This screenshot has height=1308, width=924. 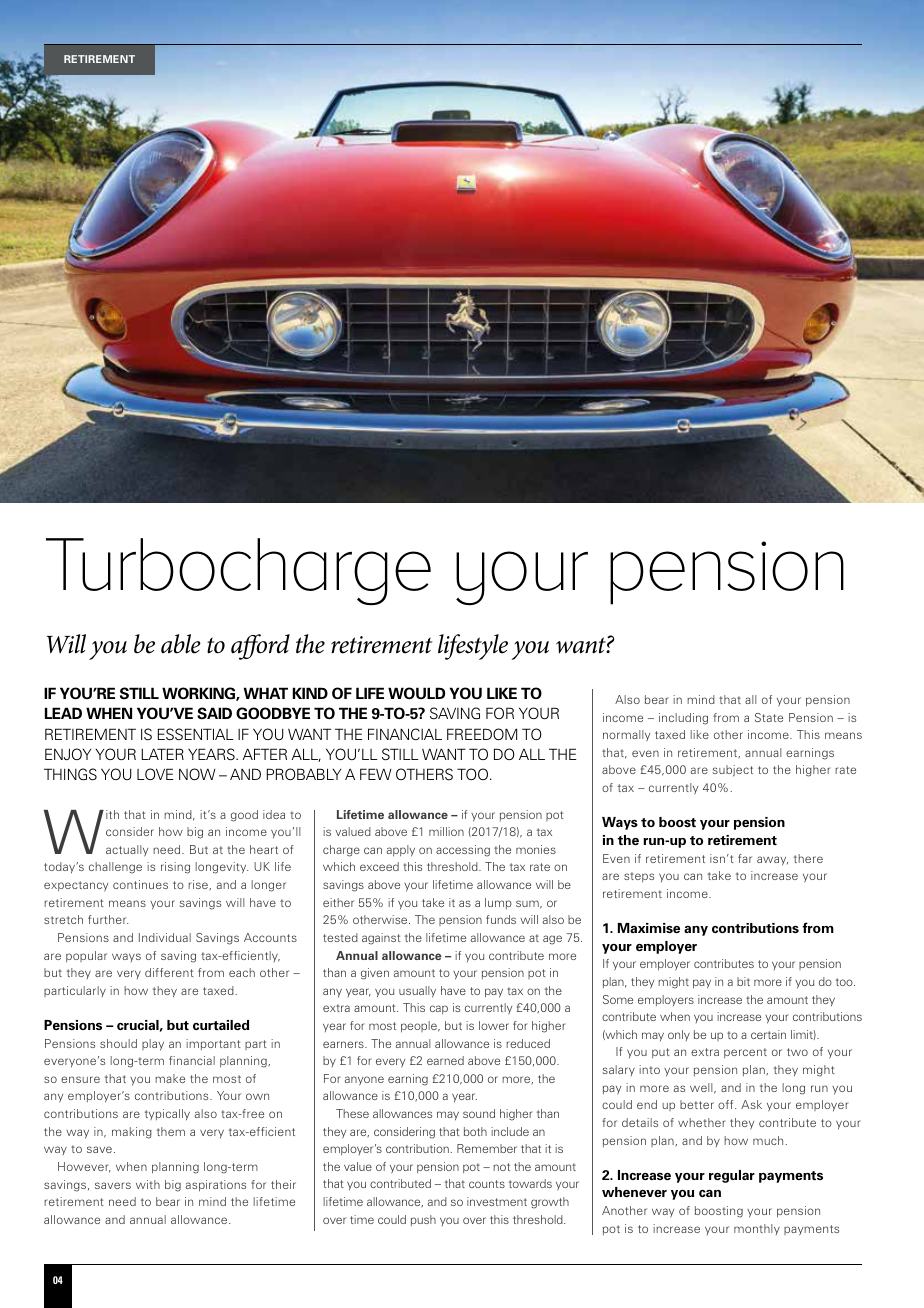 I want to click on far, so click(x=745, y=858).
